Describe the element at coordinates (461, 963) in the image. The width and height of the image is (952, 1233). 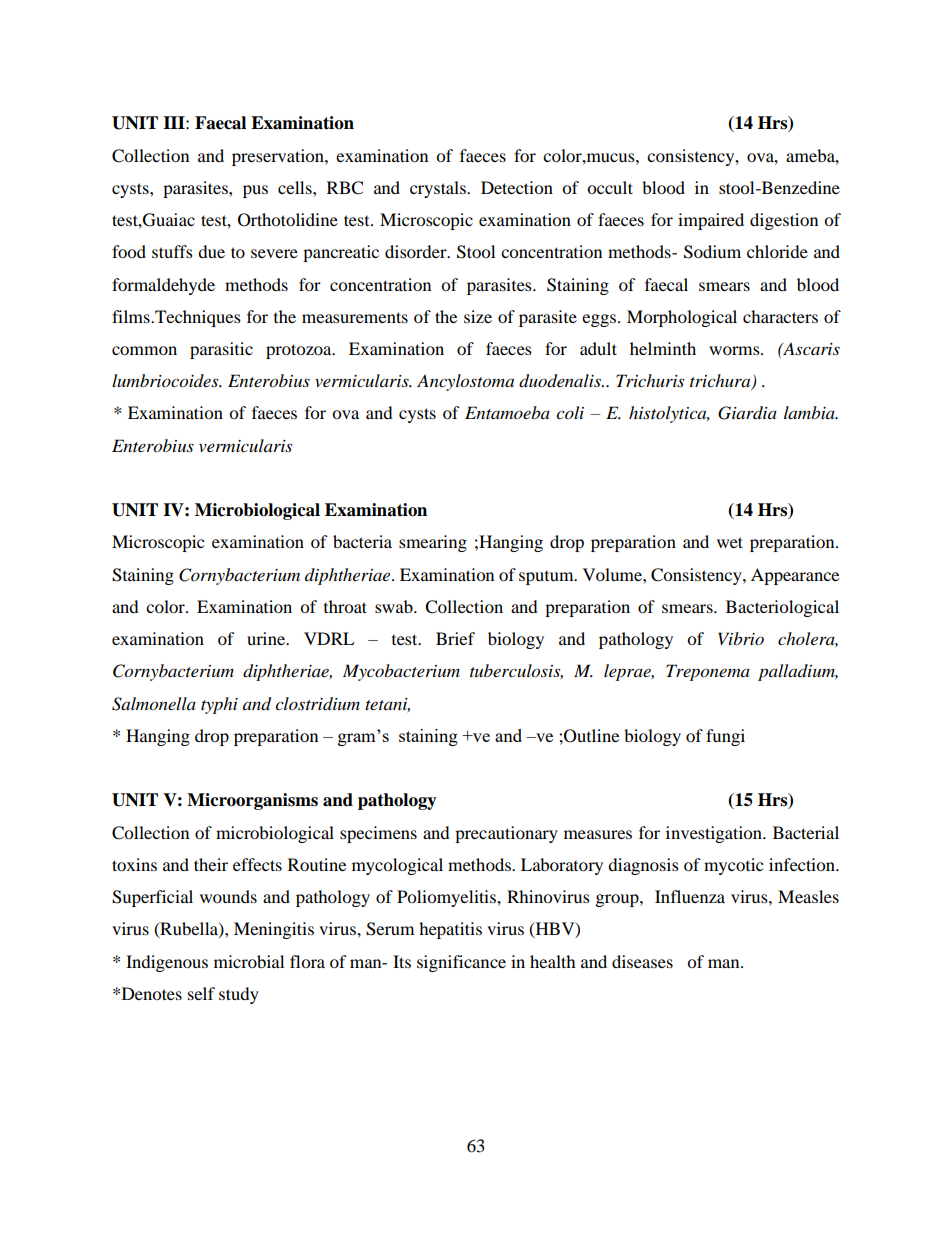
I see `significance` at that location.
